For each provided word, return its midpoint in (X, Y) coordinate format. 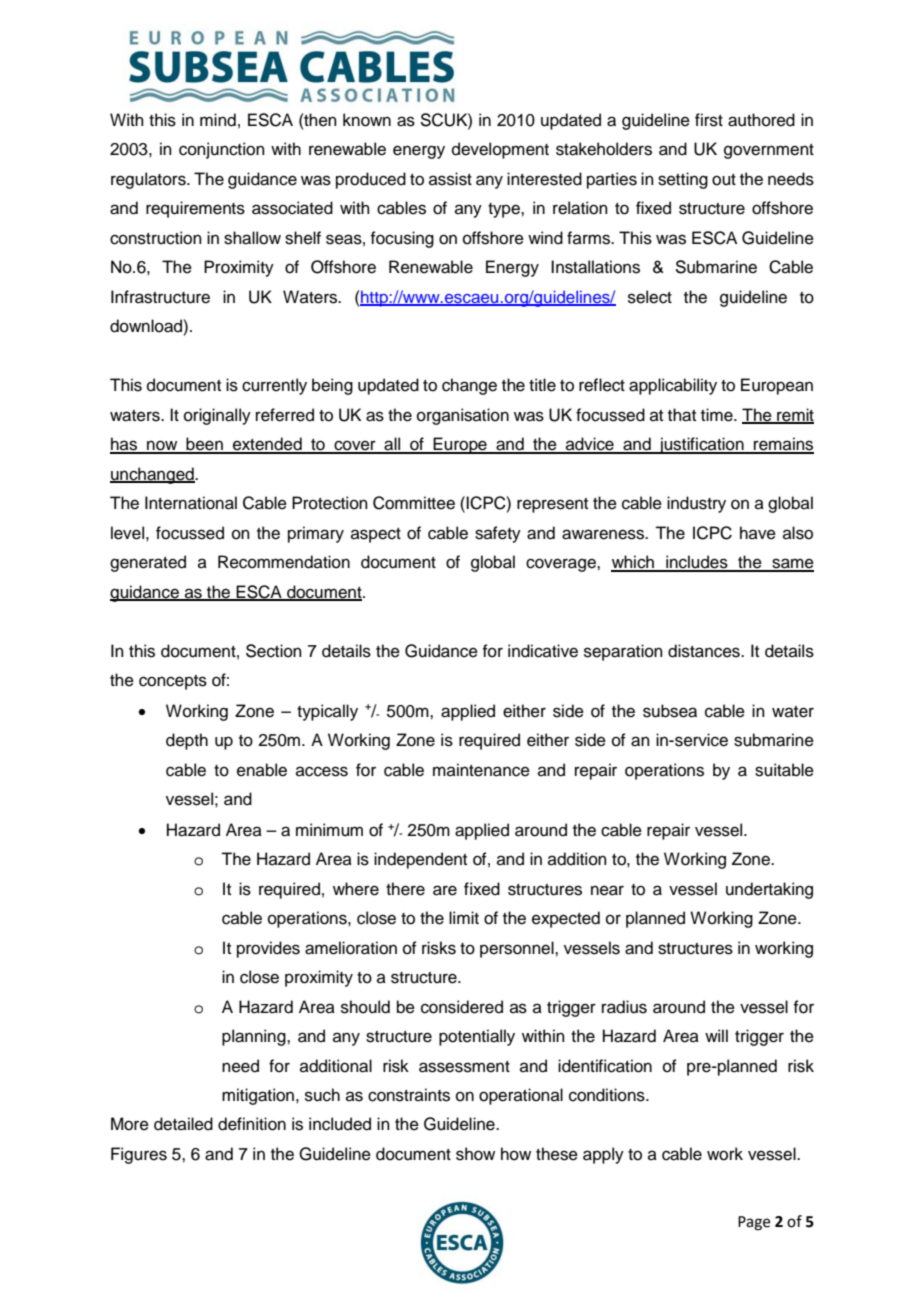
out (724, 180)
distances (705, 651)
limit (464, 917)
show (475, 1154)
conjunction (222, 150)
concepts (173, 682)
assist (450, 179)
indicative (543, 651)
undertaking (769, 890)
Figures (139, 1155)
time (718, 415)
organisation (463, 416)
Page (754, 1223)
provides (268, 949)
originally (217, 416)
